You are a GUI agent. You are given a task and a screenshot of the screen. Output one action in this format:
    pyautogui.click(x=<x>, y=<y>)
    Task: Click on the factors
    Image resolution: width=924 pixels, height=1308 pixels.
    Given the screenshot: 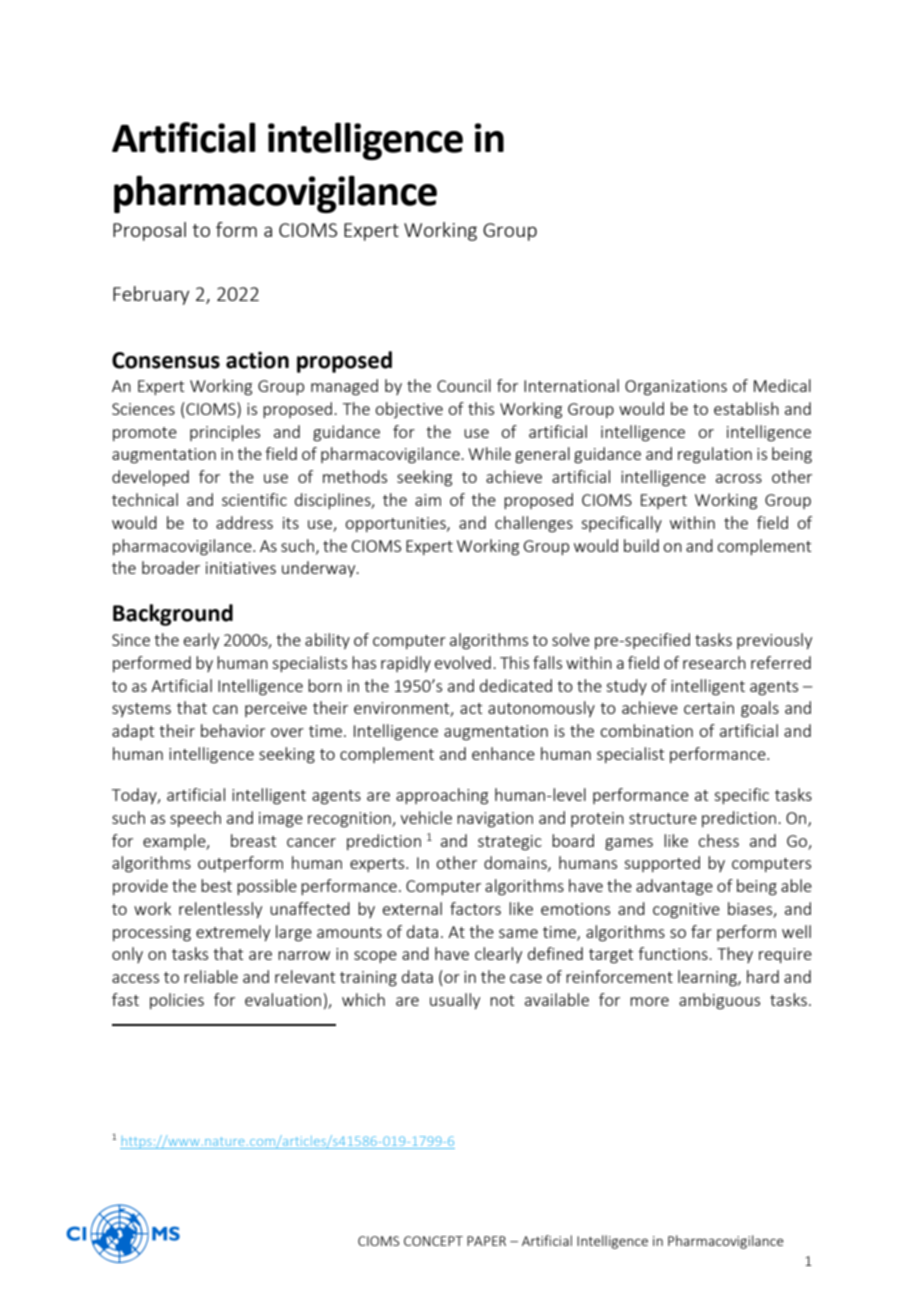 What is the action you would take?
    pyautogui.click(x=475, y=908)
